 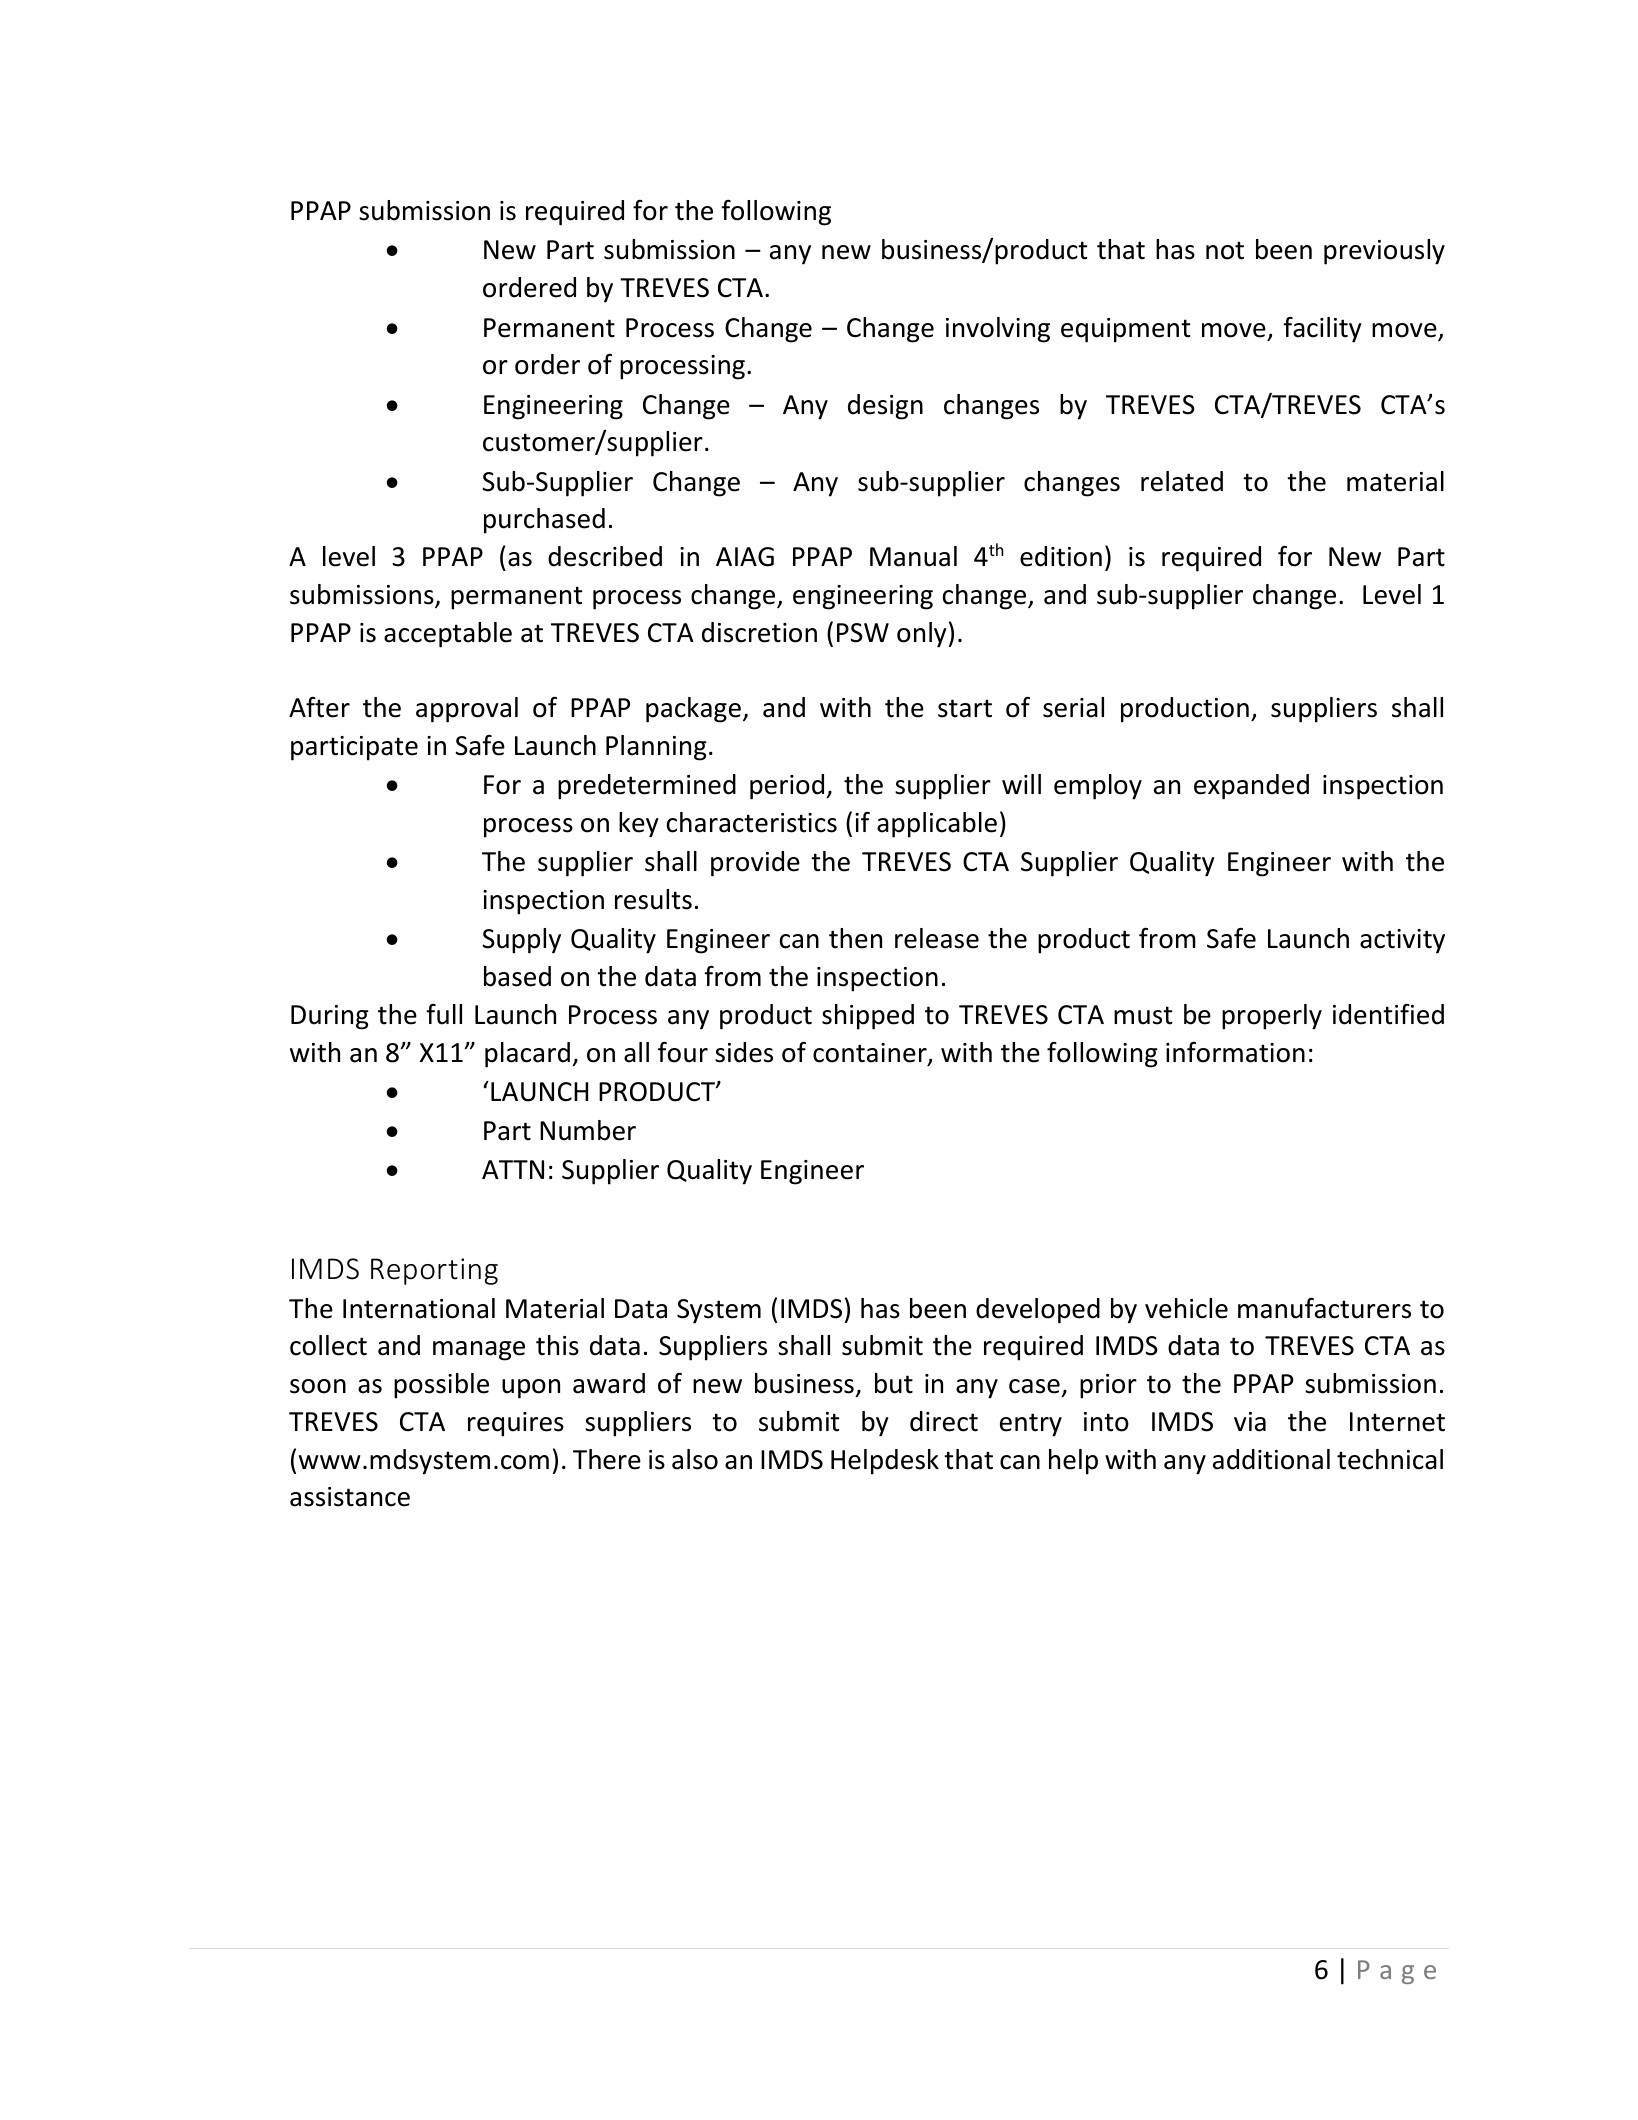 What do you see at coordinates (1225, 250) in the document?
I see `not` at bounding box center [1225, 250].
